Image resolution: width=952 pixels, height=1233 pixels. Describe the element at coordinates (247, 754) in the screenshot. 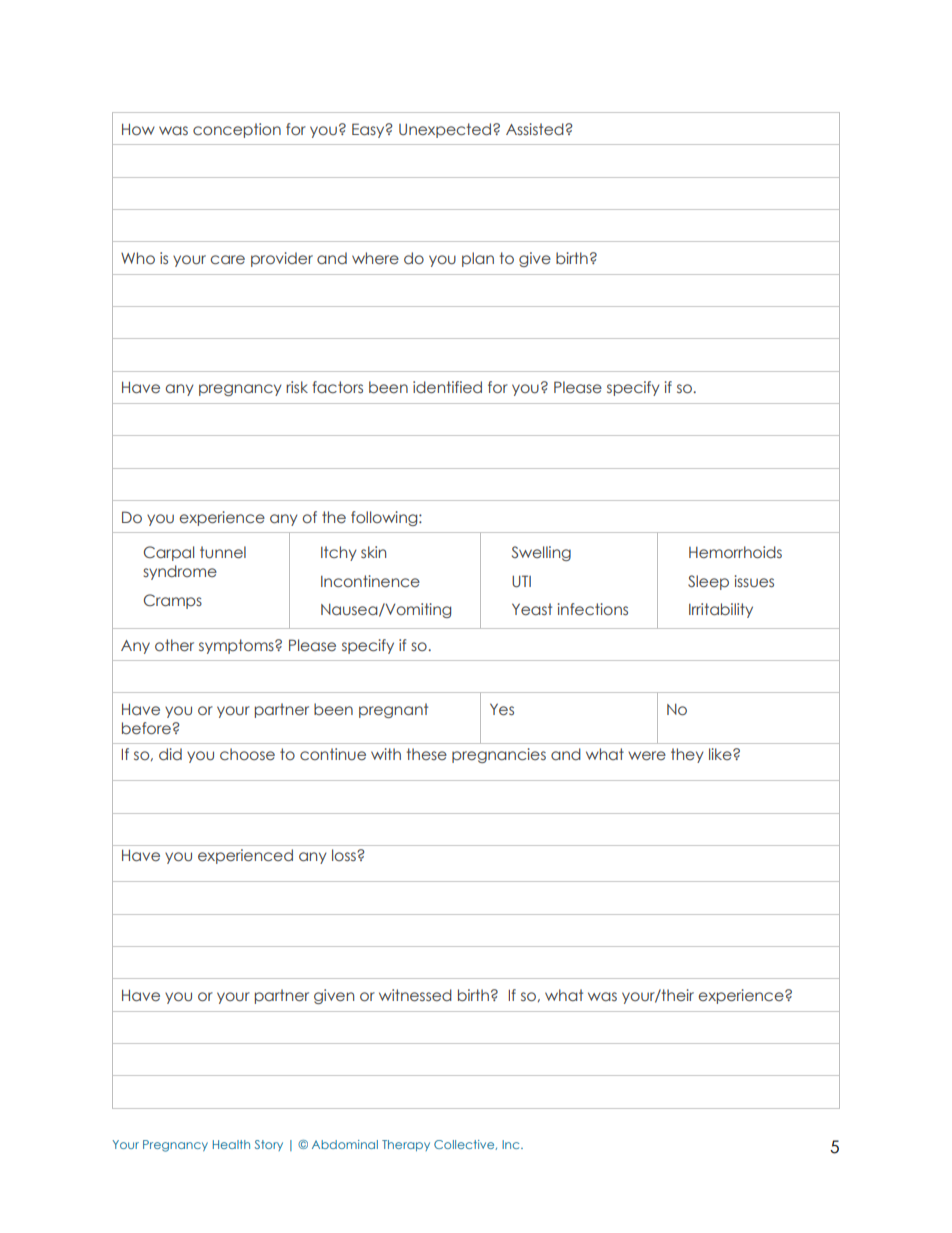

I see `choose` at that location.
